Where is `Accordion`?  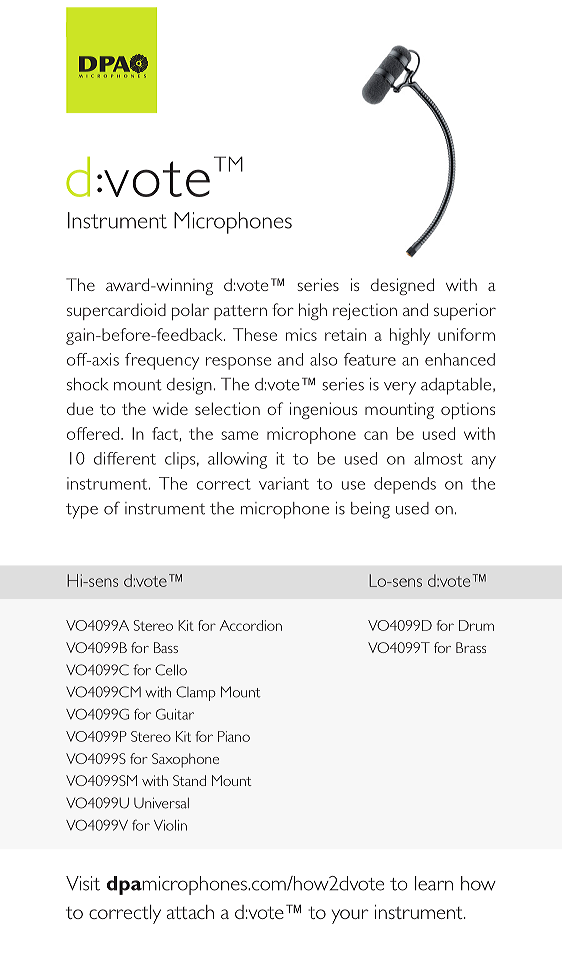 Accordion is located at coordinates (251, 625).
